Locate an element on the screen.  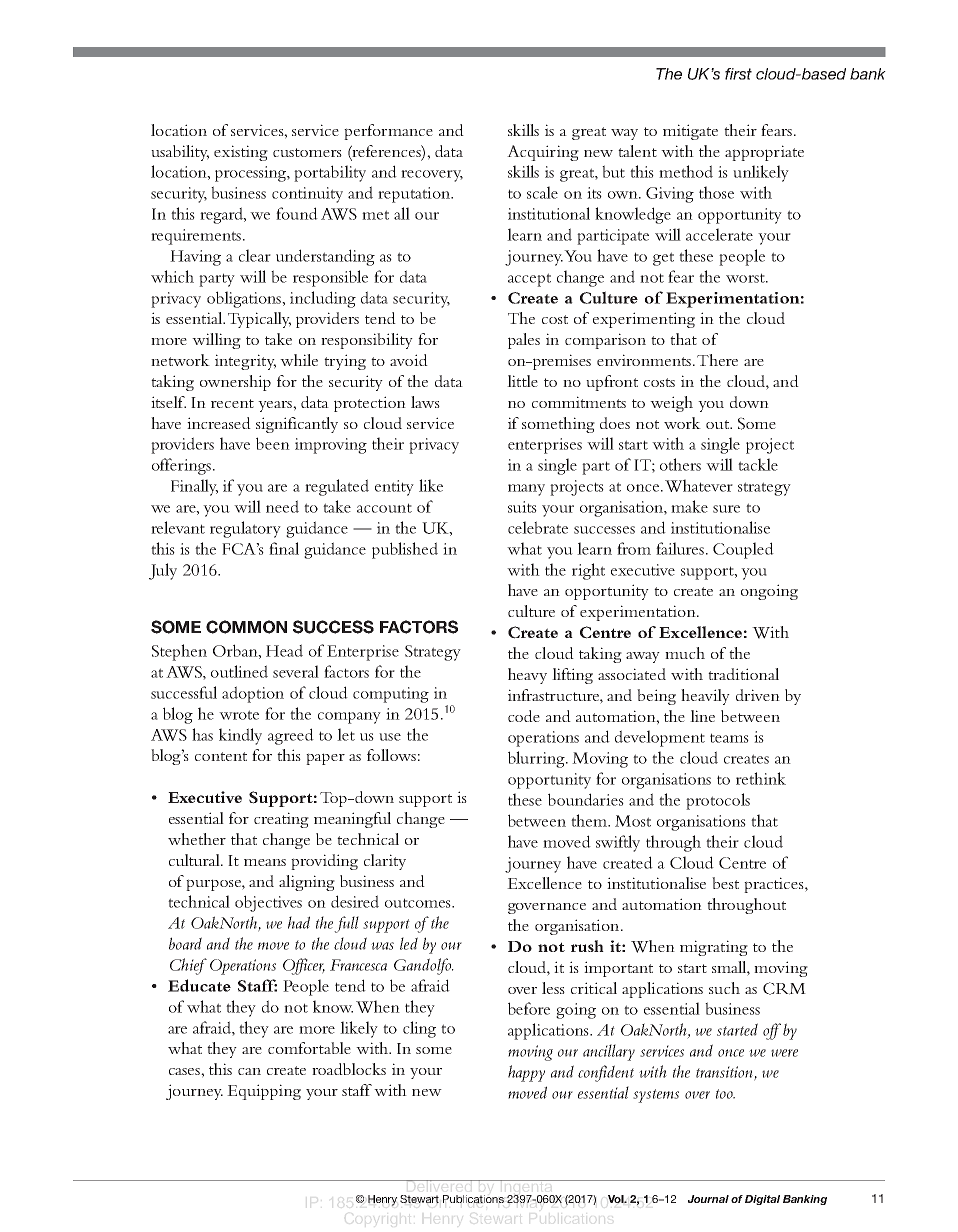
happy is located at coordinates (526, 1073).
